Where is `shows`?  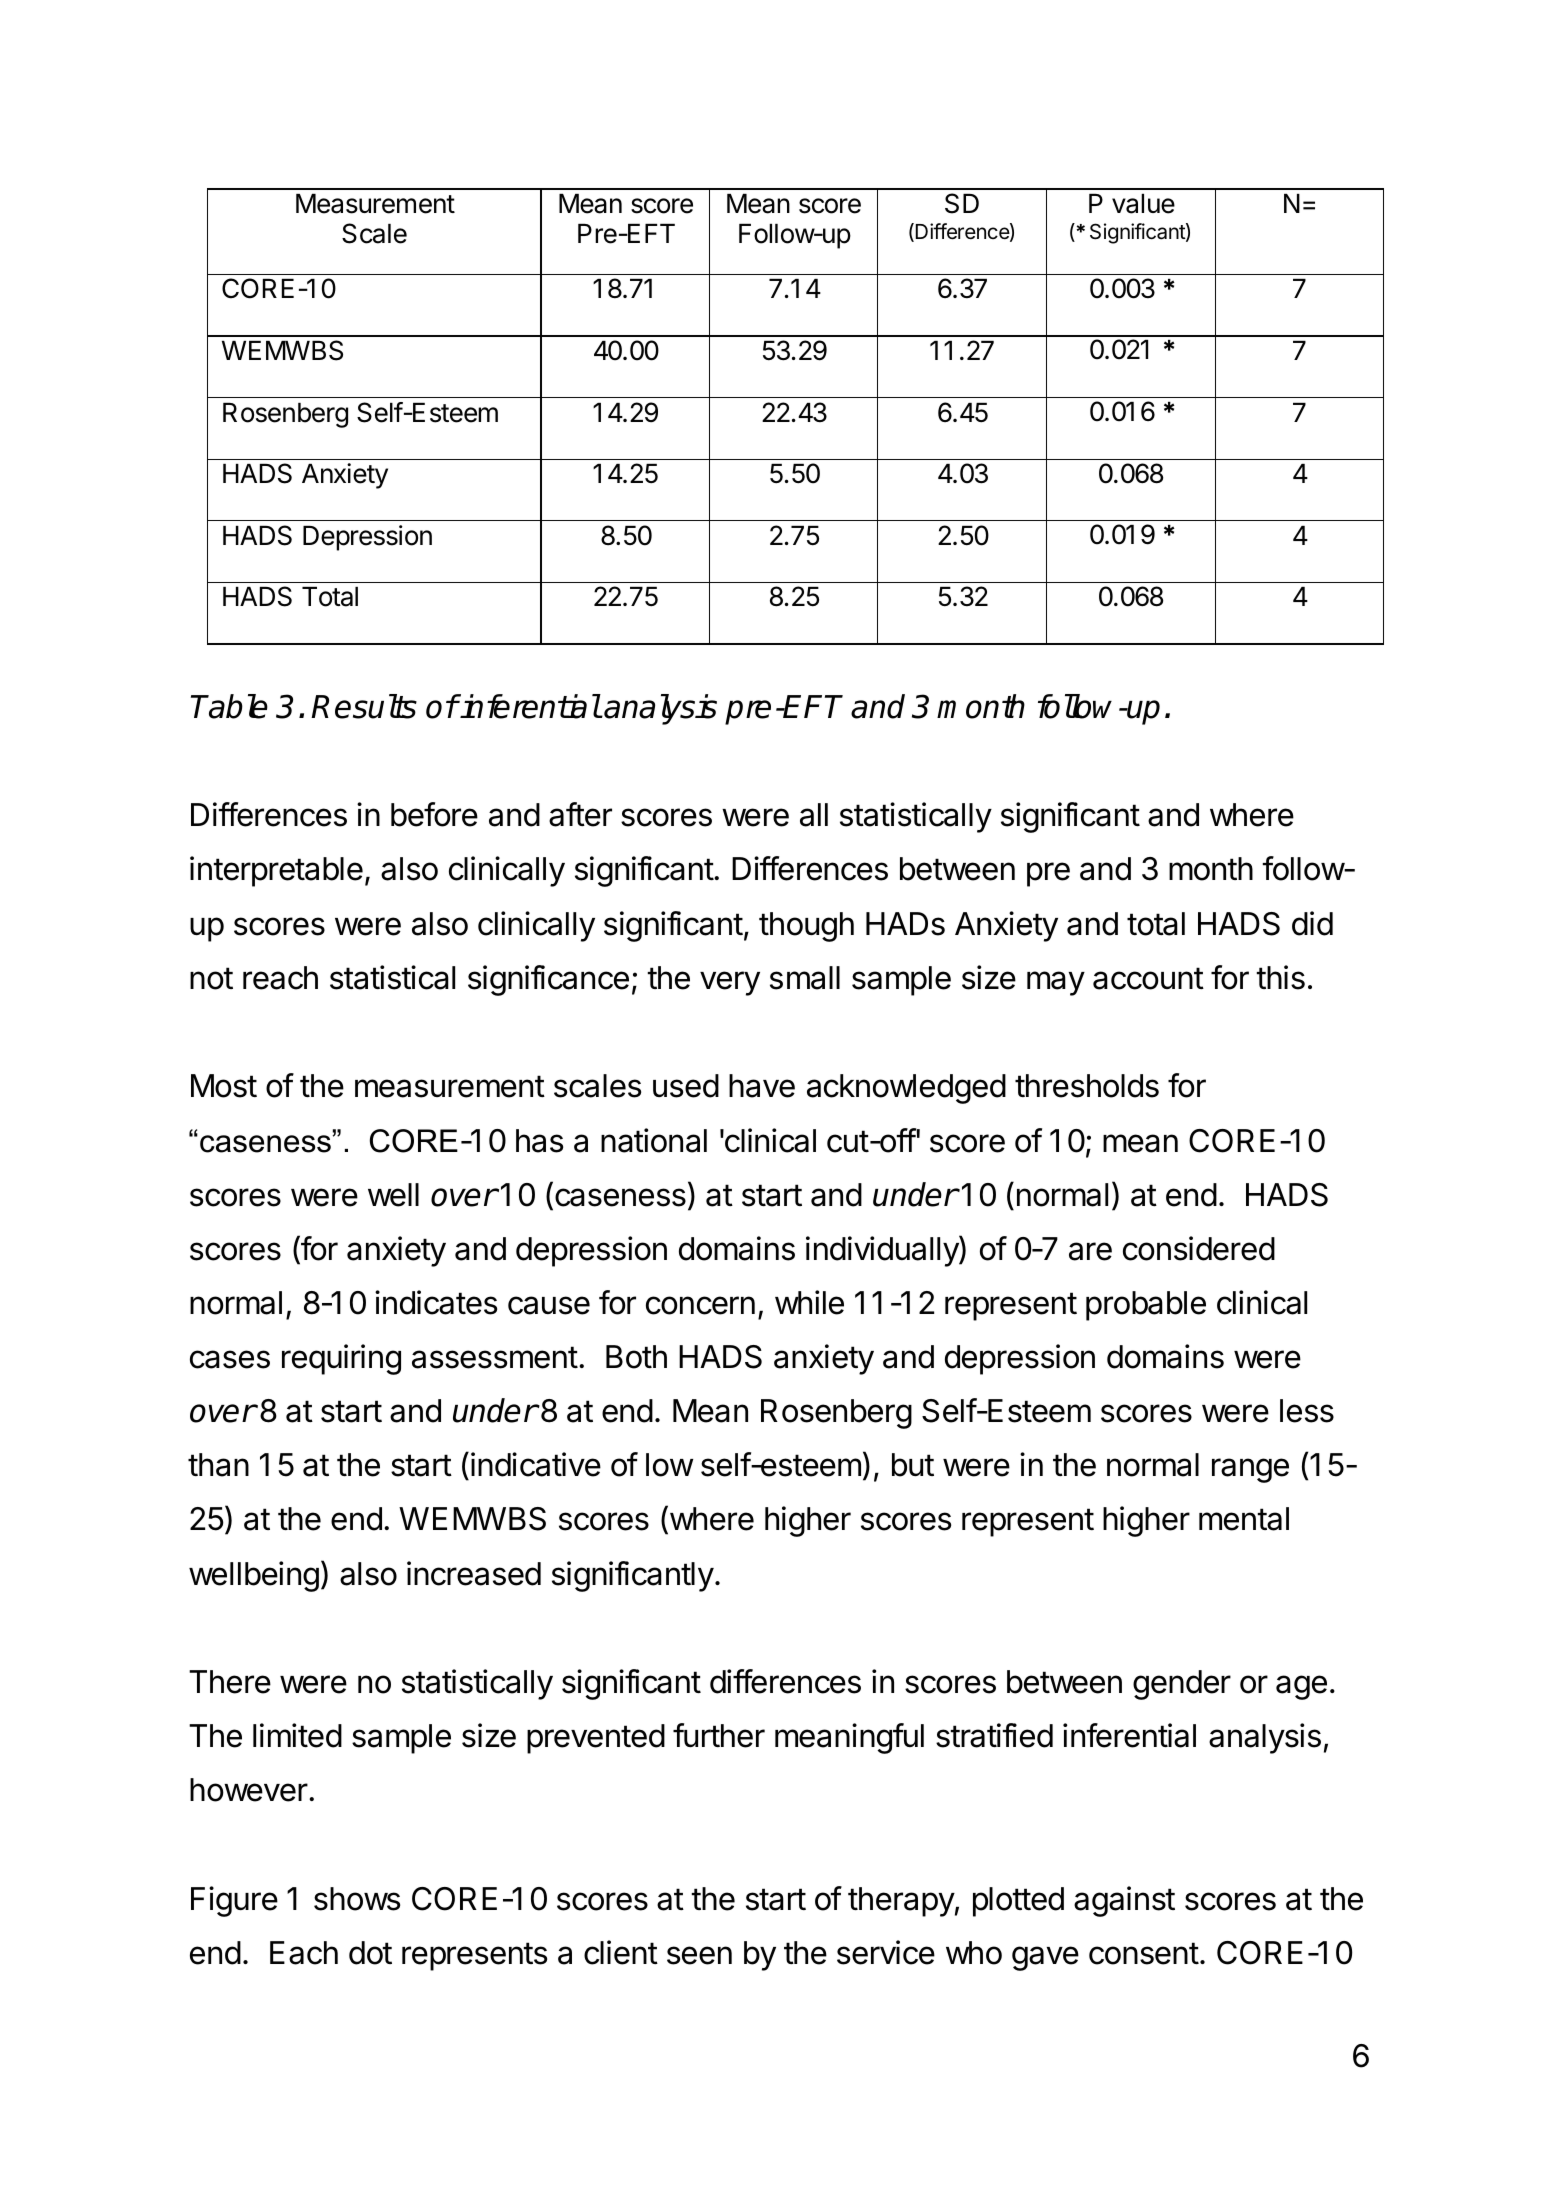 shows is located at coordinates (357, 1899).
